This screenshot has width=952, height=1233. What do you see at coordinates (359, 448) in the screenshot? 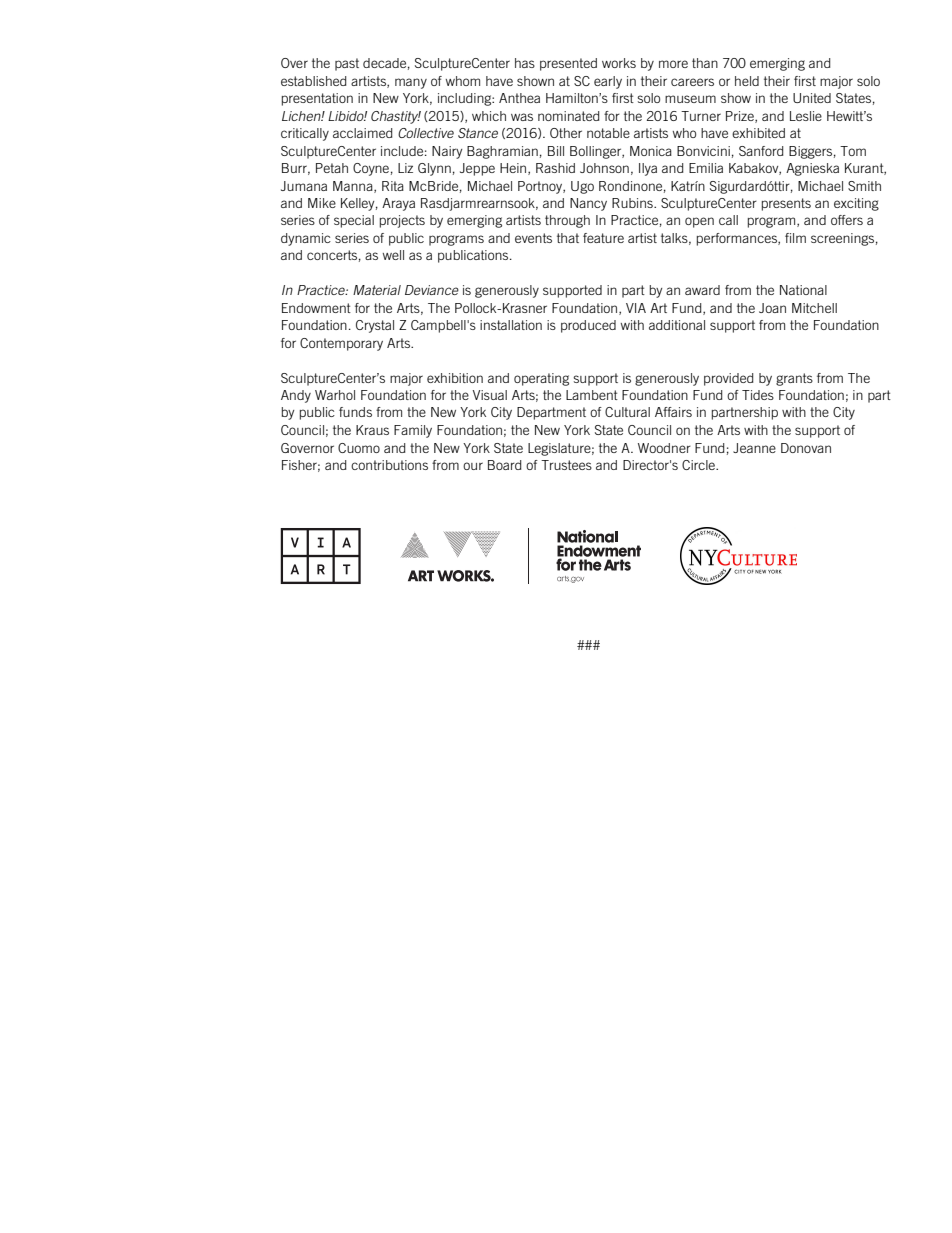
I see `Cuomo` at bounding box center [359, 448].
